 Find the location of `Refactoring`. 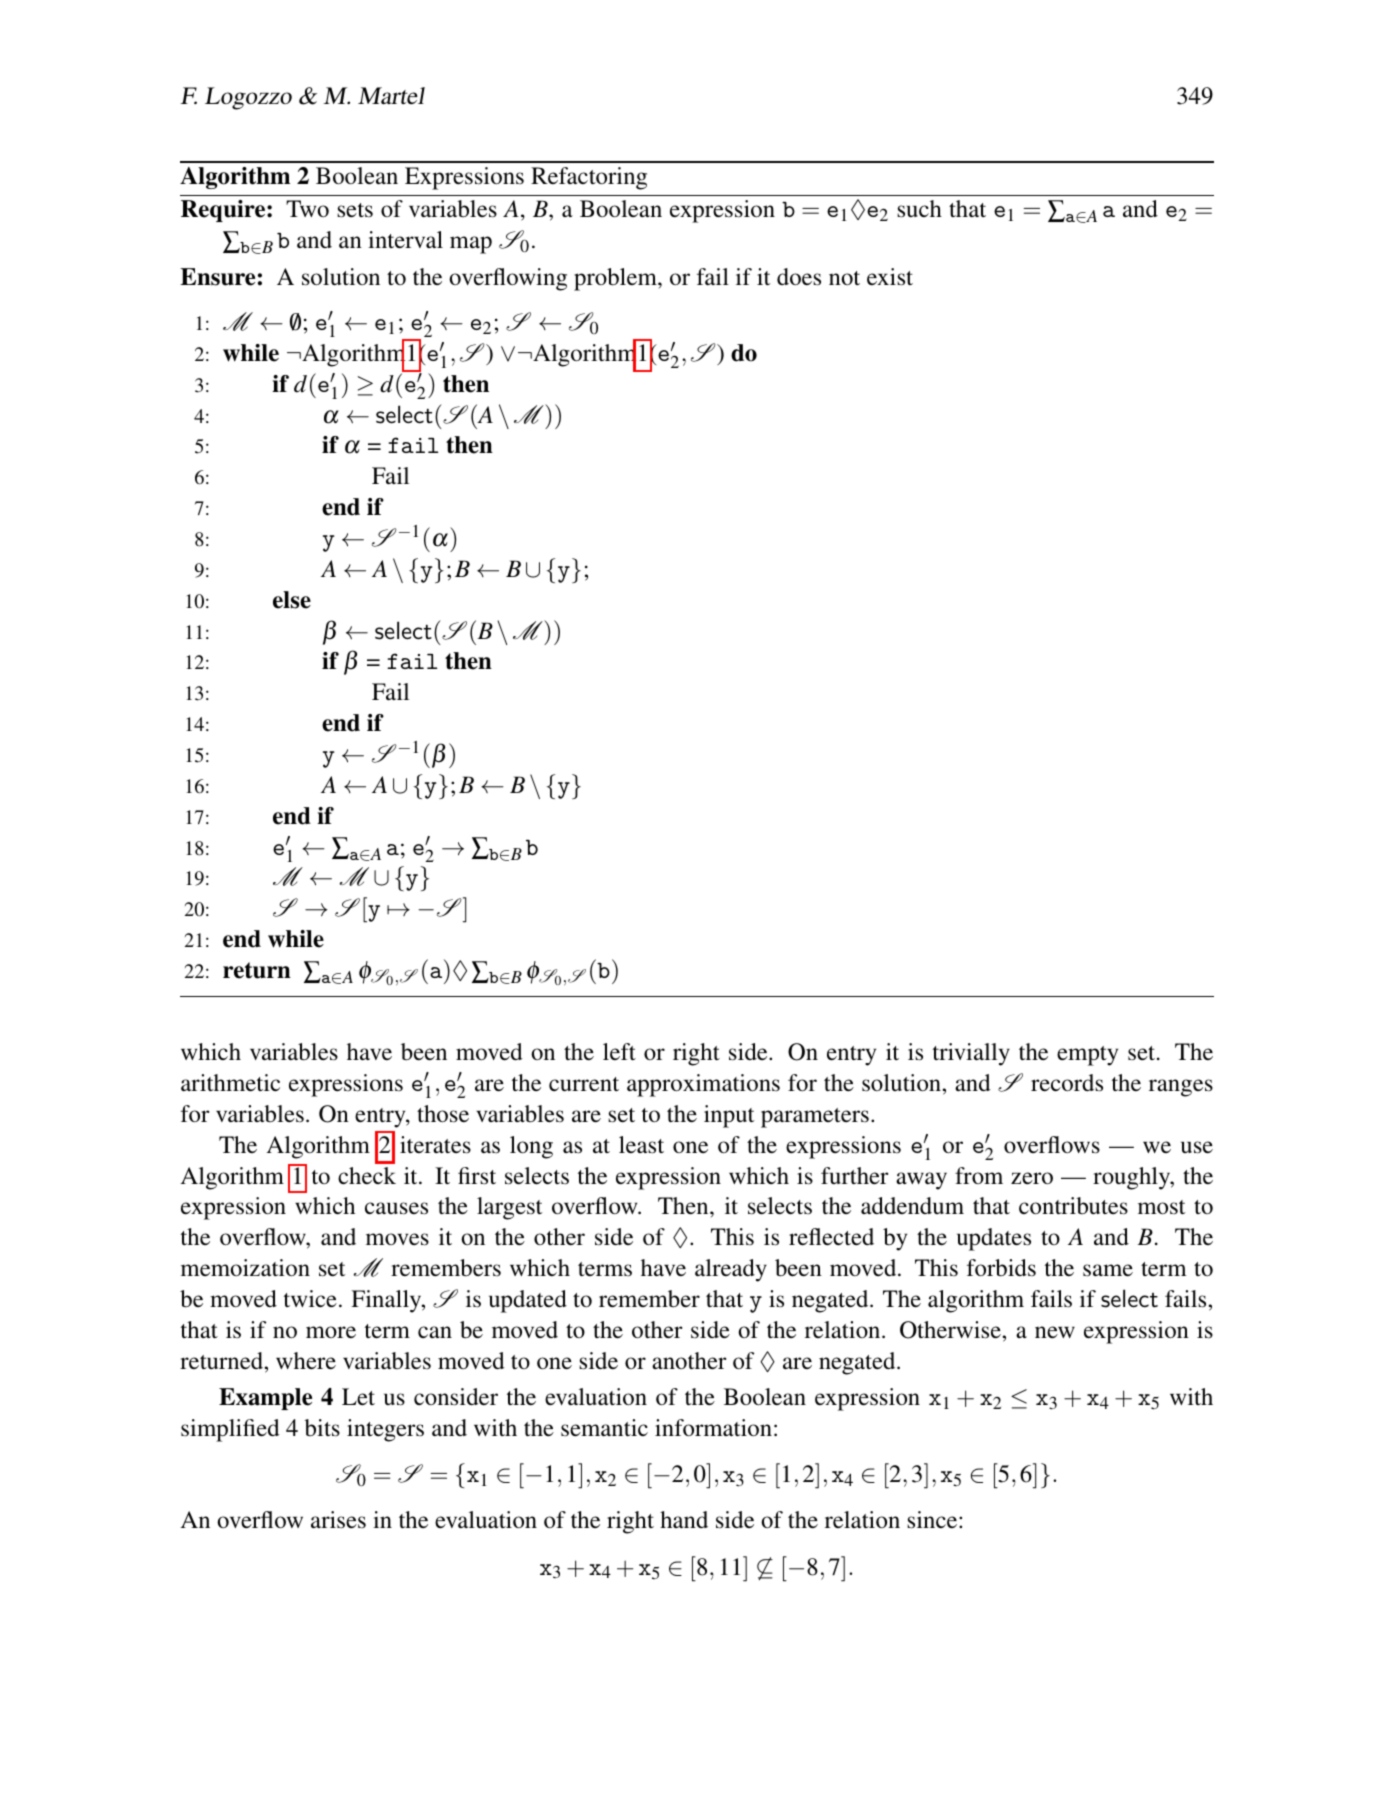

Refactoring is located at coordinates (589, 178).
